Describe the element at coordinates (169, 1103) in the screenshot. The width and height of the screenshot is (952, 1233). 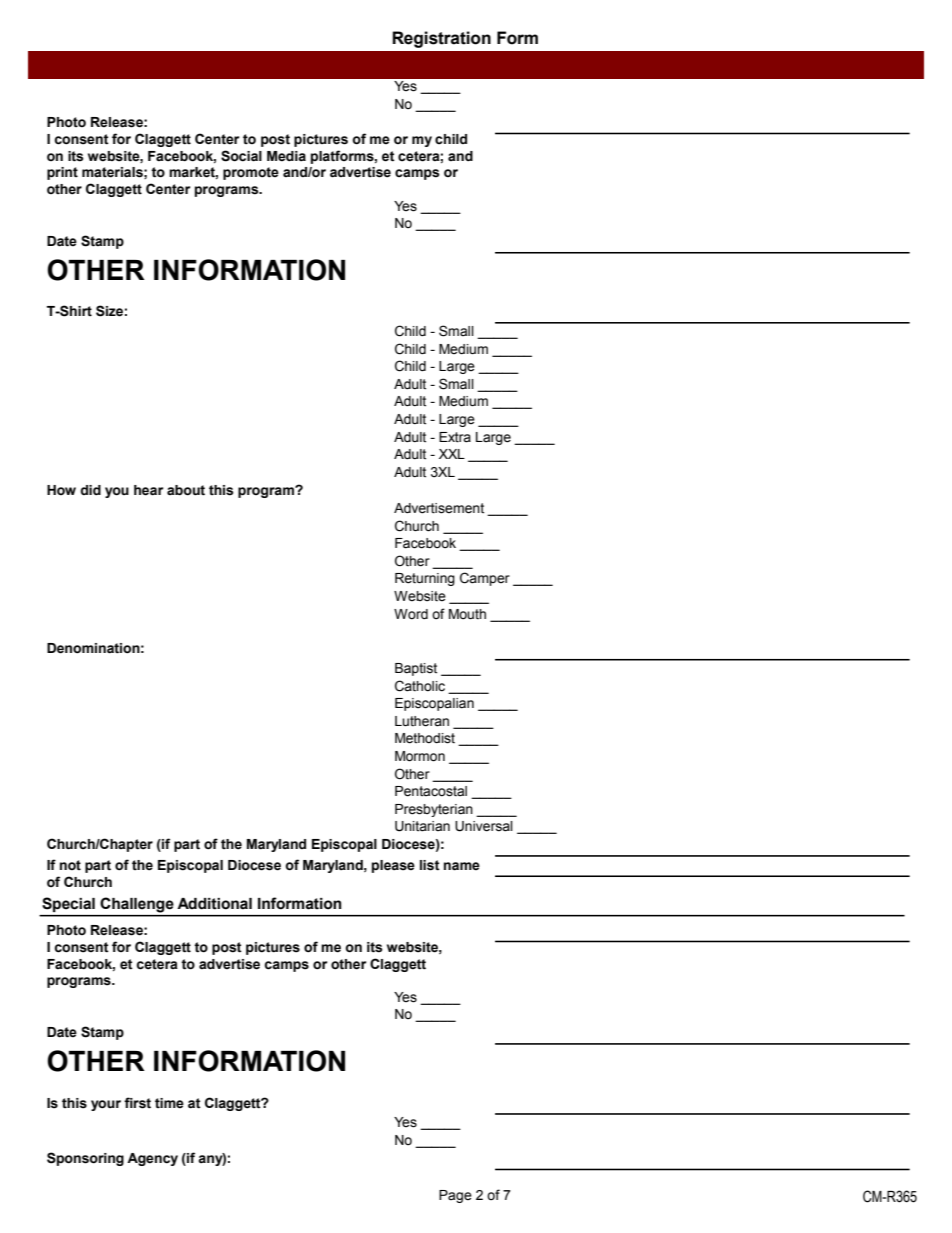
I see `time` at that location.
